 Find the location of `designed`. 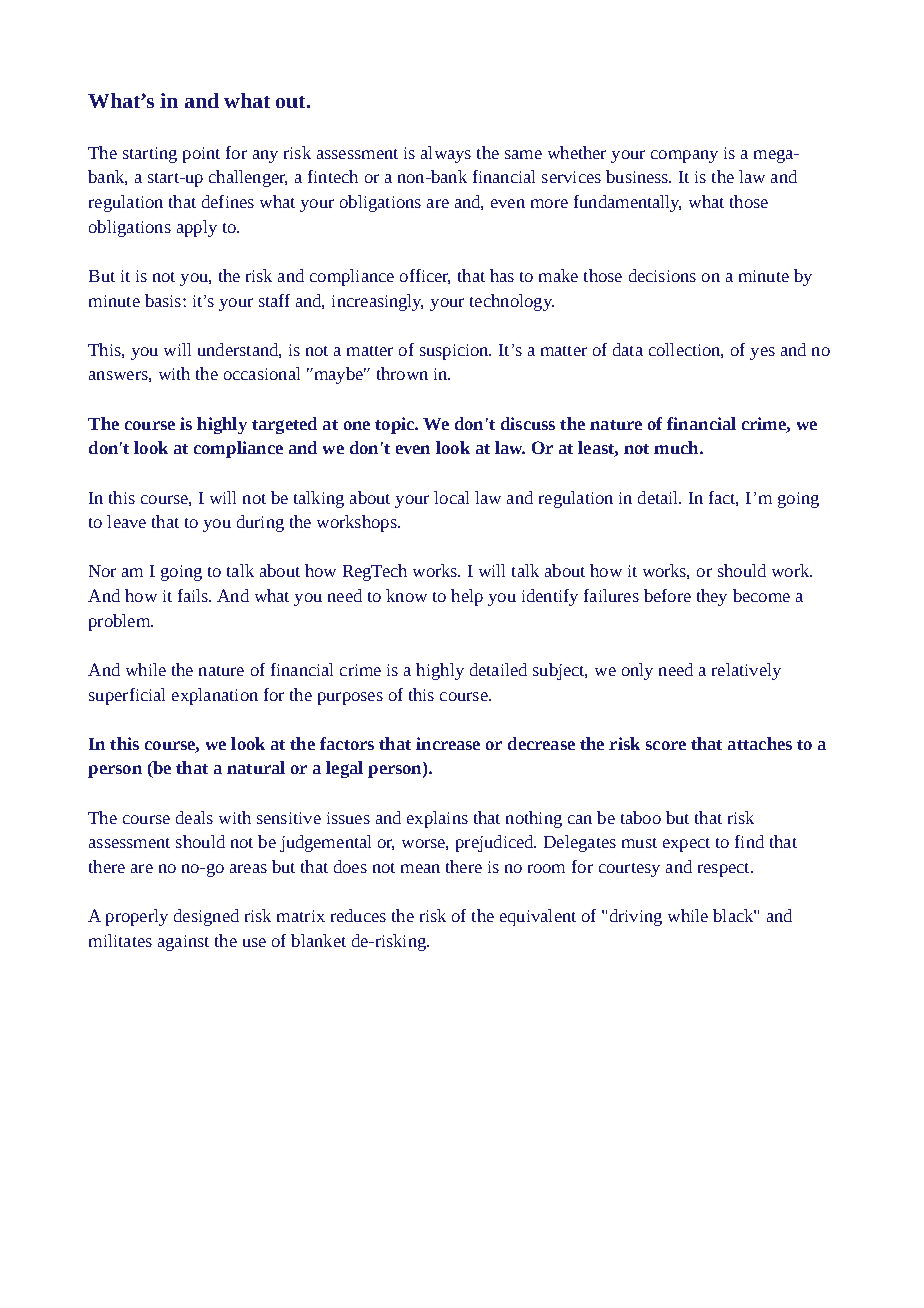

designed is located at coordinates (206, 917).
